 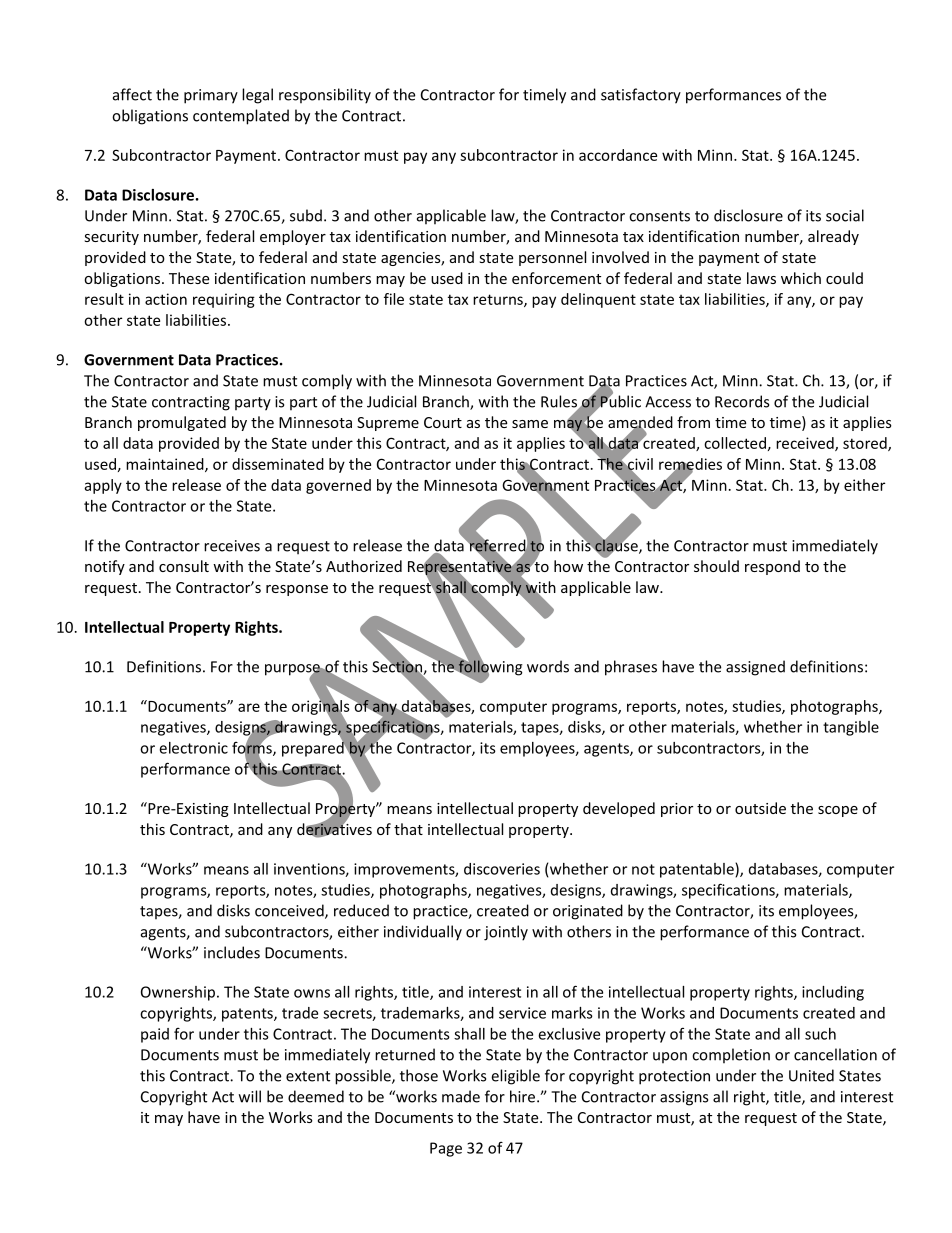 I want to click on Court, so click(x=443, y=422).
